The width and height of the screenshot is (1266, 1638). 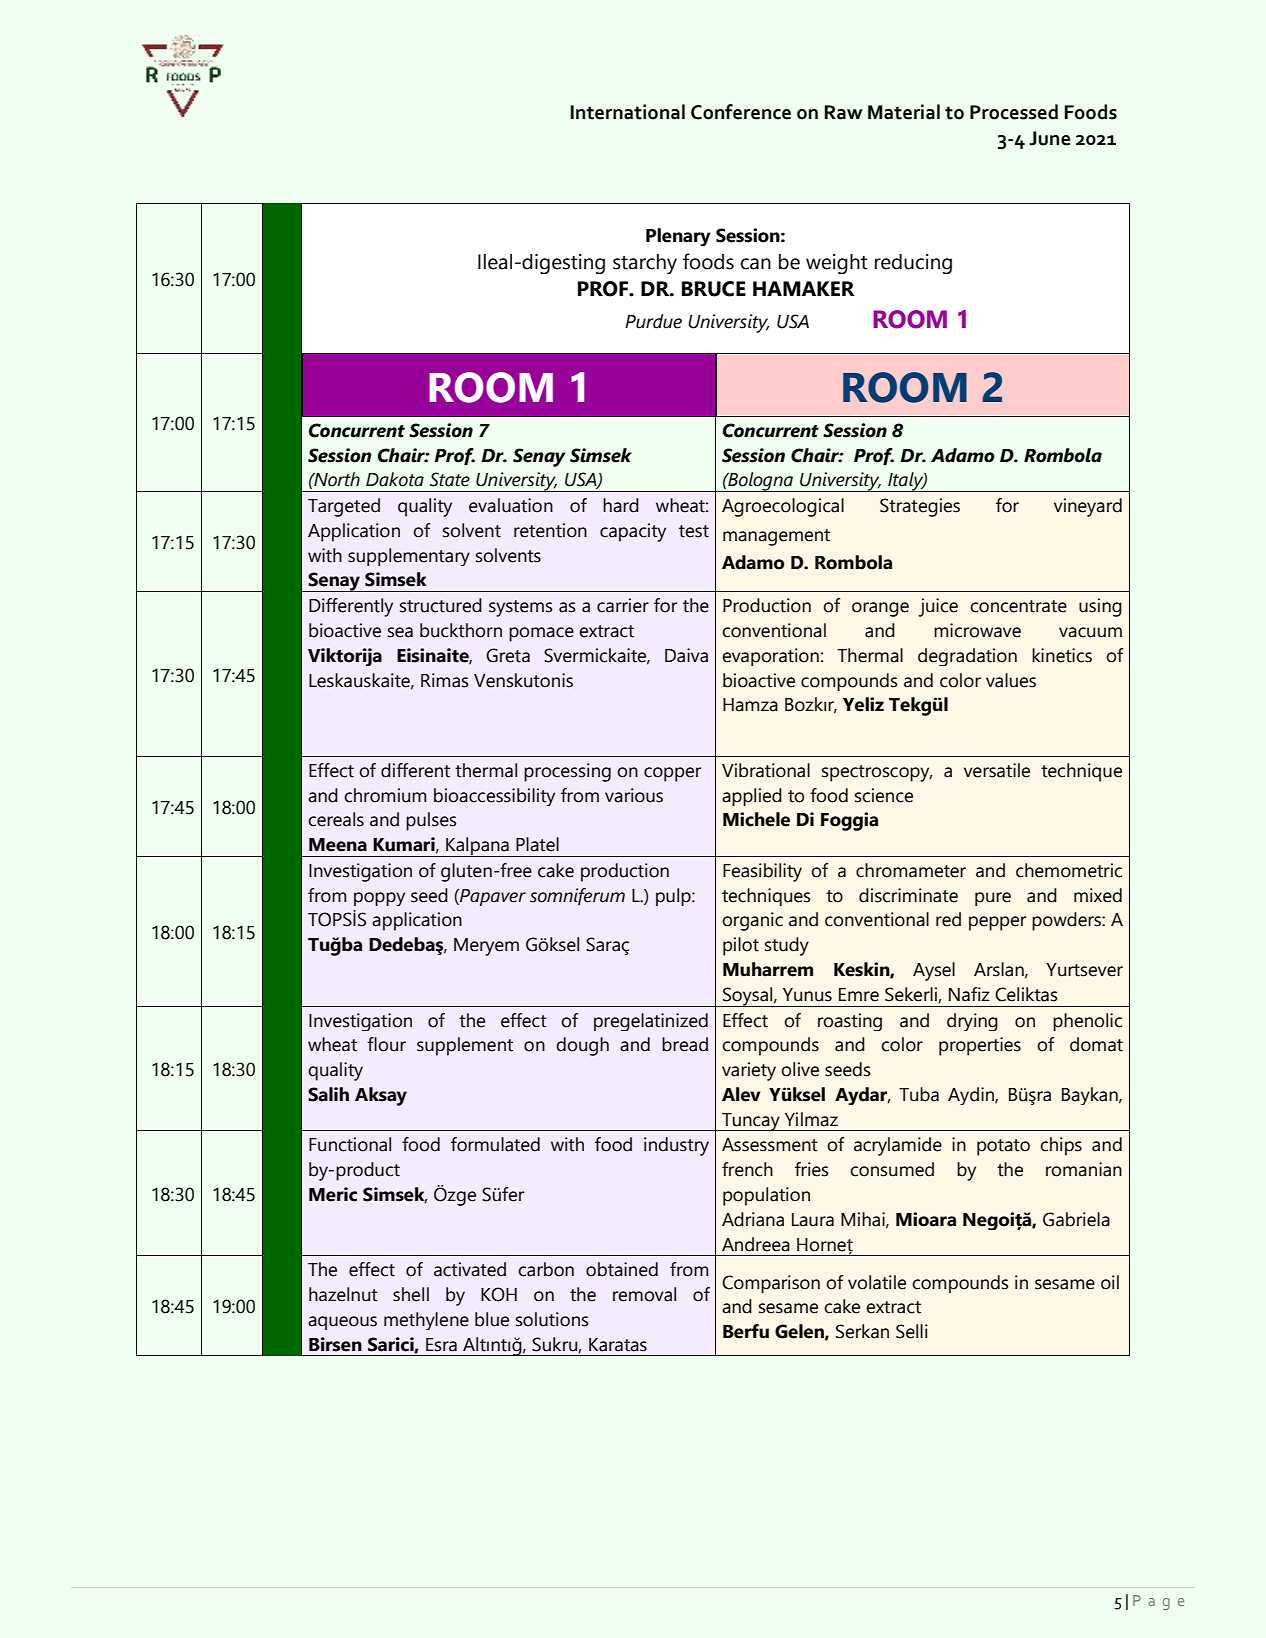 What do you see at coordinates (628, 112) in the screenshot?
I see `International` at bounding box center [628, 112].
